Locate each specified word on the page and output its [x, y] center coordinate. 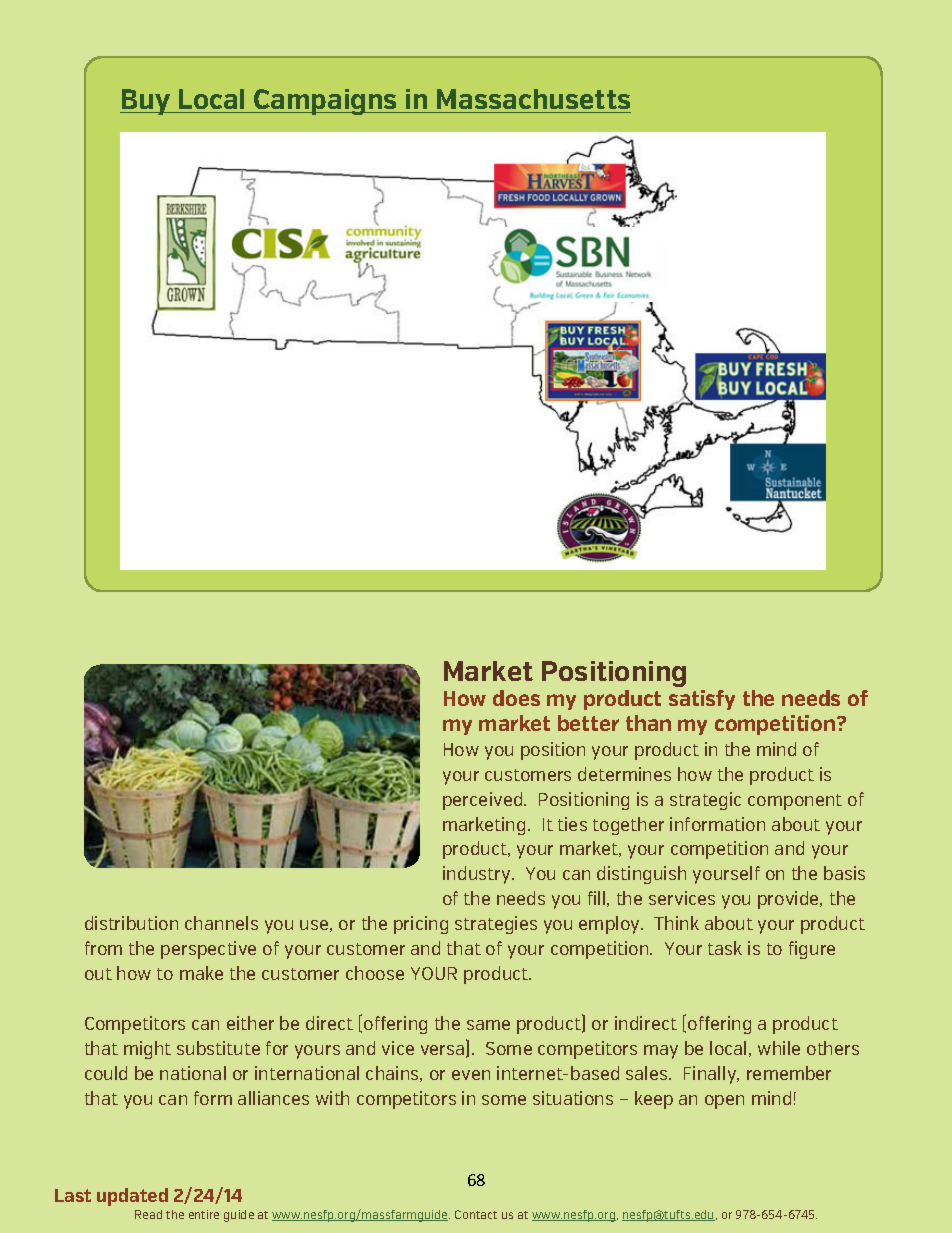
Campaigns [326, 102]
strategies [496, 925]
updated [132, 1197]
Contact [476, 1214]
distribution [131, 923]
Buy [146, 102]
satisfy [702, 700]
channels [221, 923]
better [588, 723]
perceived [484, 801]
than [648, 723]
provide [790, 900]
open [724, 1102]
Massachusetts [533, 99]
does [516, 698]
